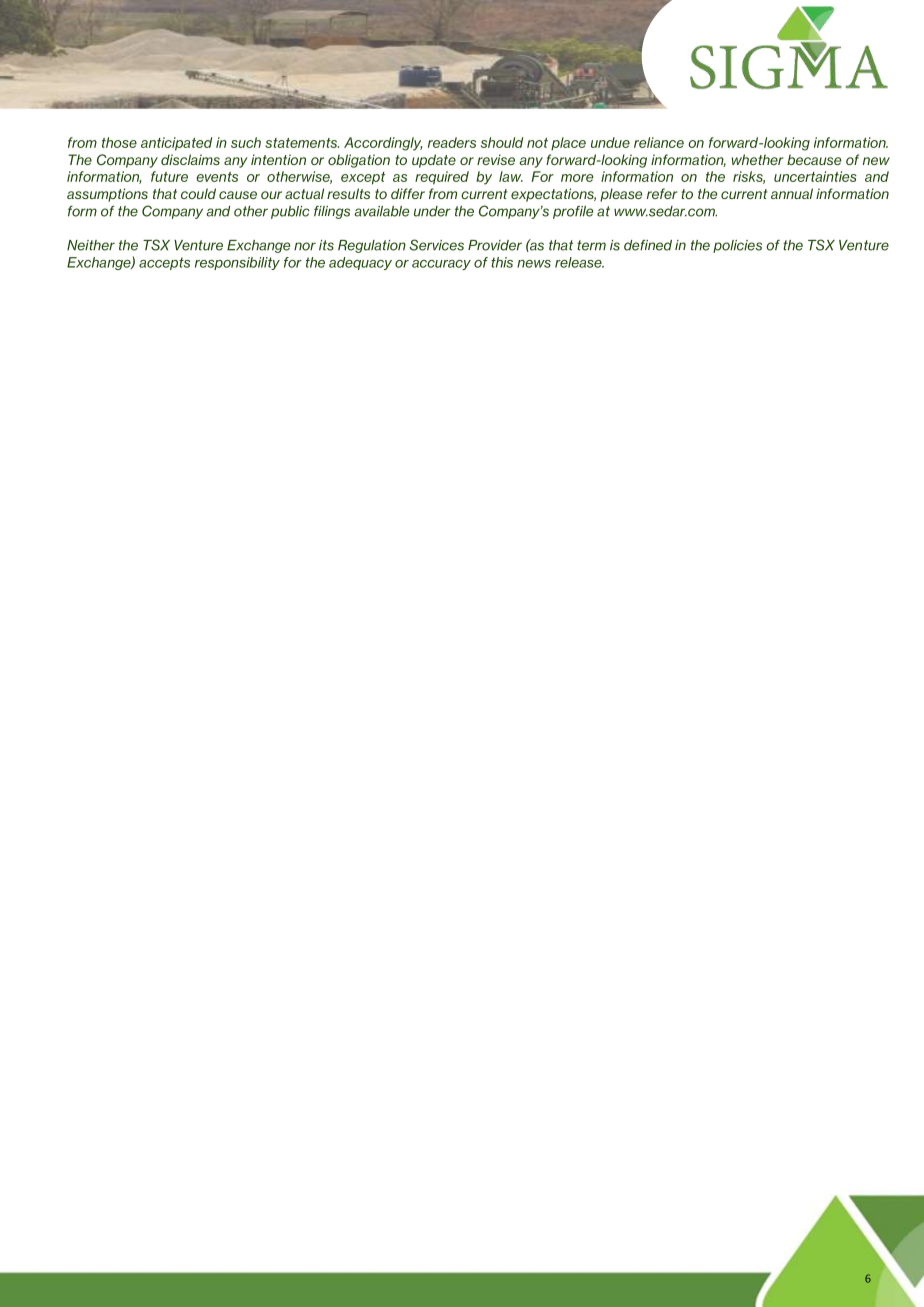  What do you see at coordinates (176, 144) in the image?
I see `anticipated` at bounding box center [176, 144].
